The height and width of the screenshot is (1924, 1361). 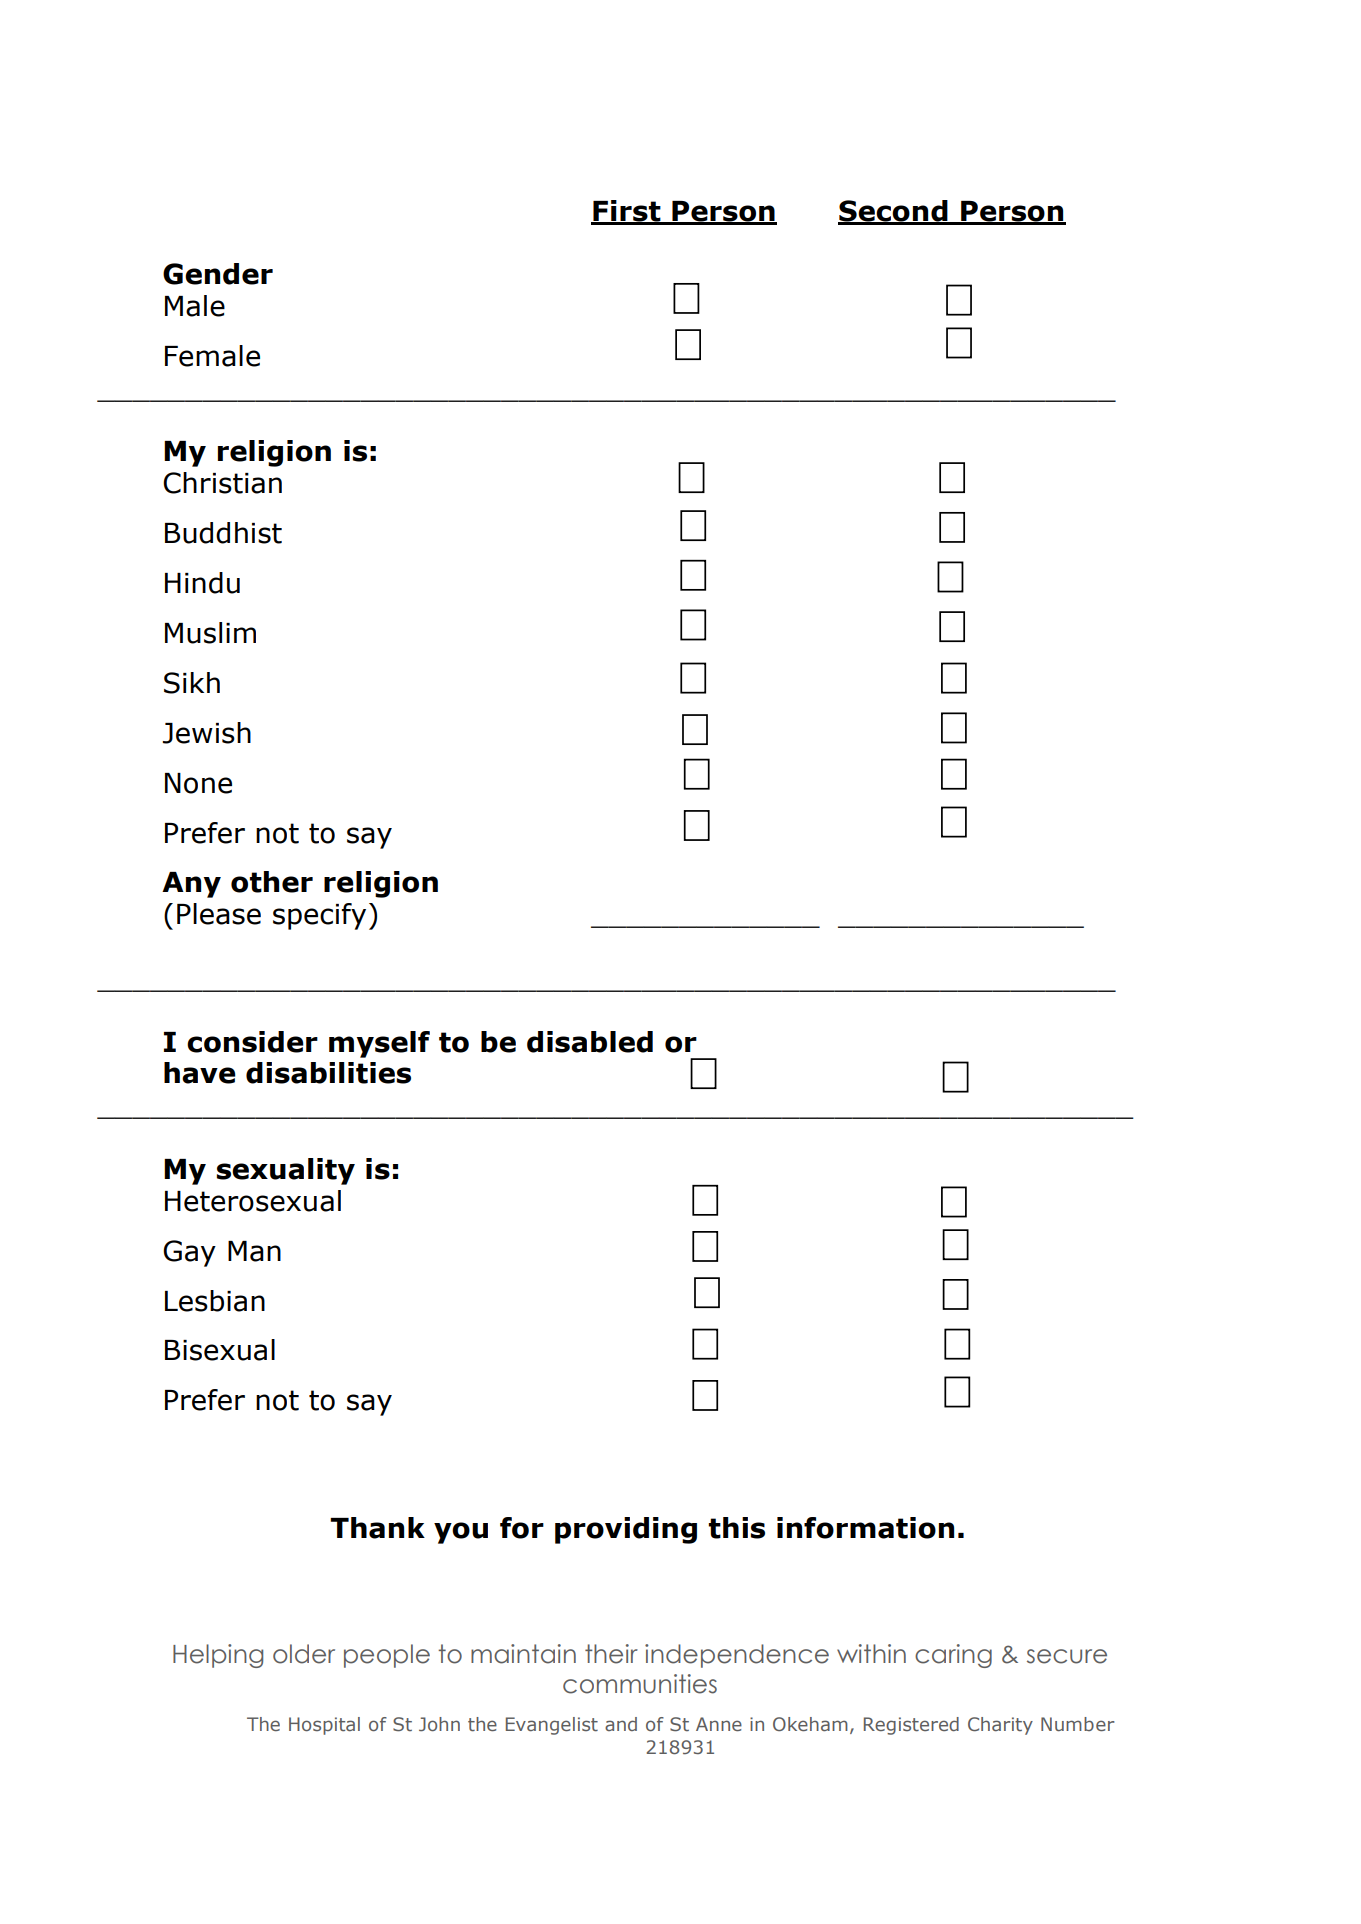 What do you see at coordinates (218, 274) in the screenshot?
I see `Gender` at bounding box center [218, 274].
